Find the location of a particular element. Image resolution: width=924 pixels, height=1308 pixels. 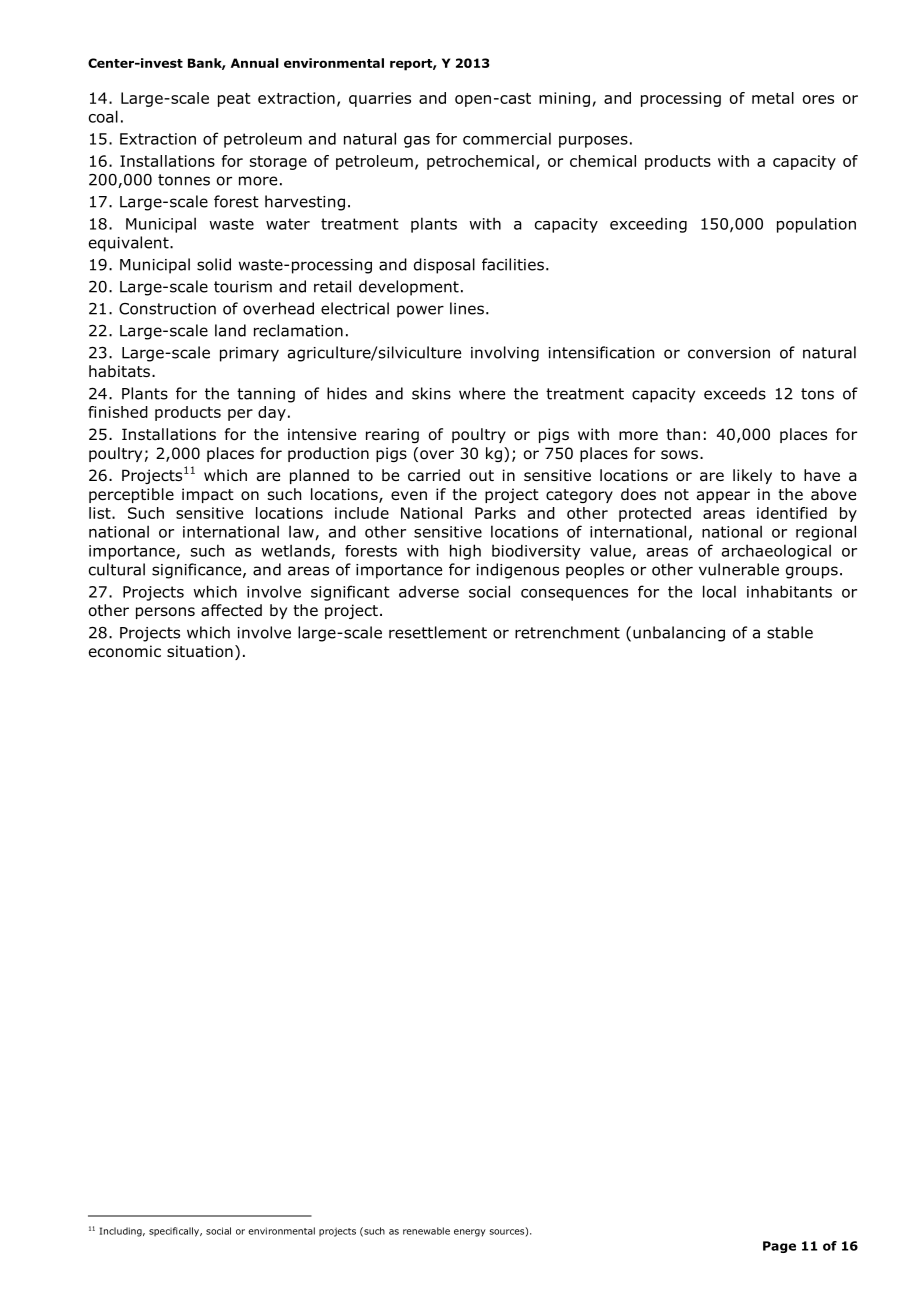

out is located at coordinates (481, 476).
